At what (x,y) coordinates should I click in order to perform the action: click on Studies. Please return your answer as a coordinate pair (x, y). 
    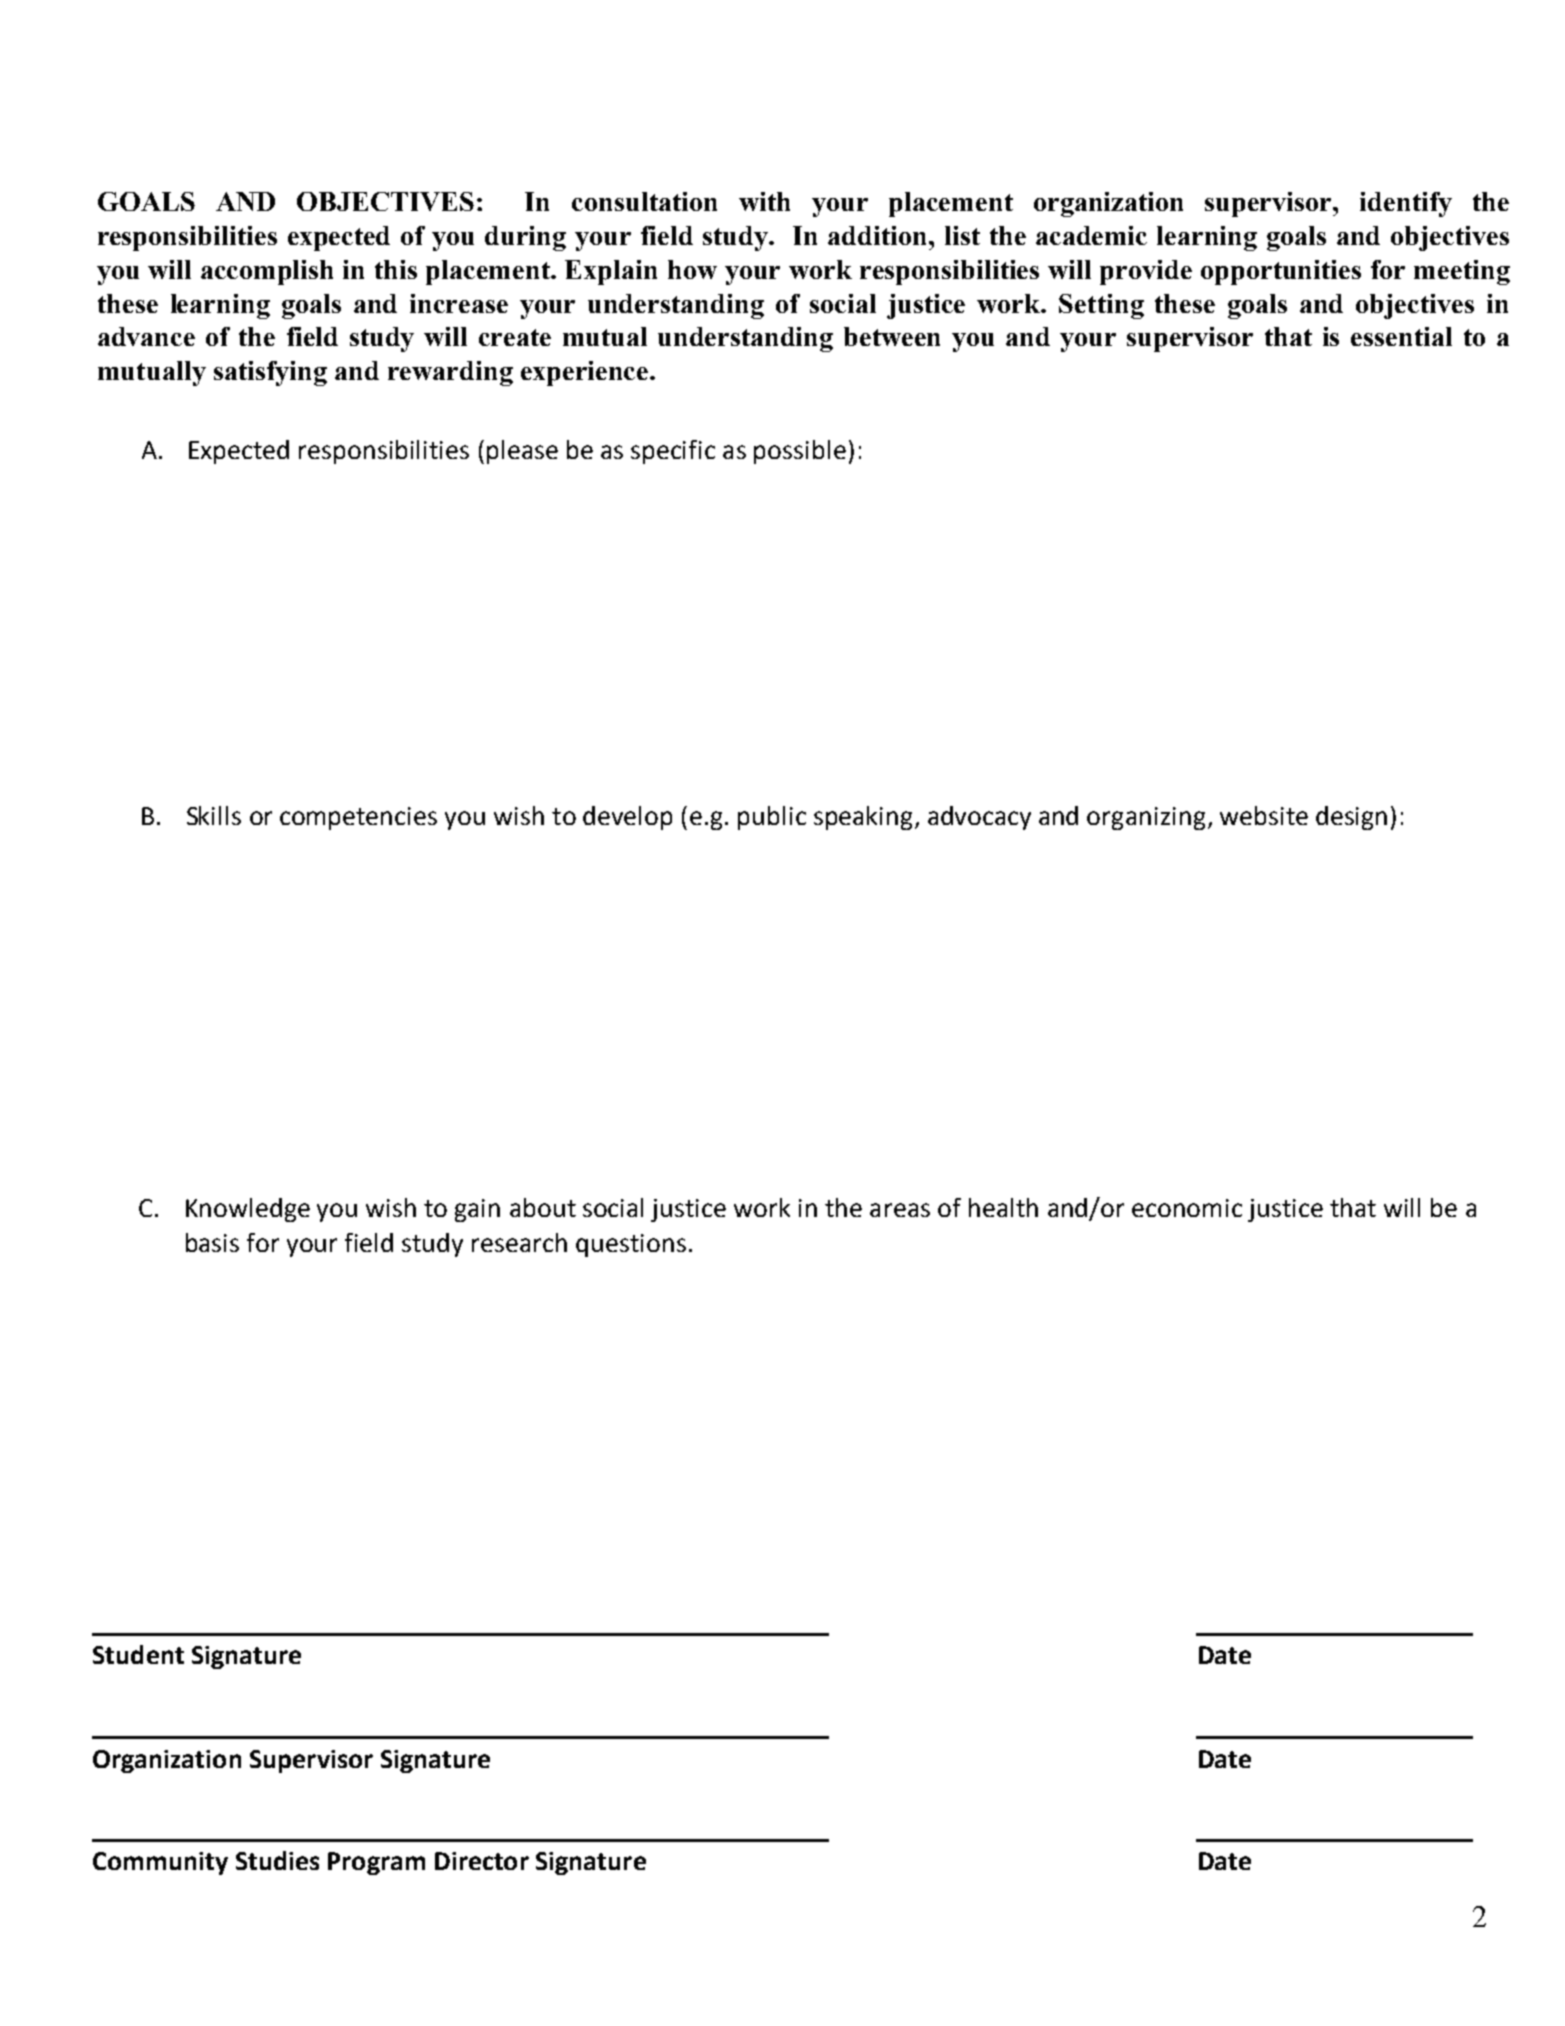
    Looking at the image, I should click on (277, 1860).
